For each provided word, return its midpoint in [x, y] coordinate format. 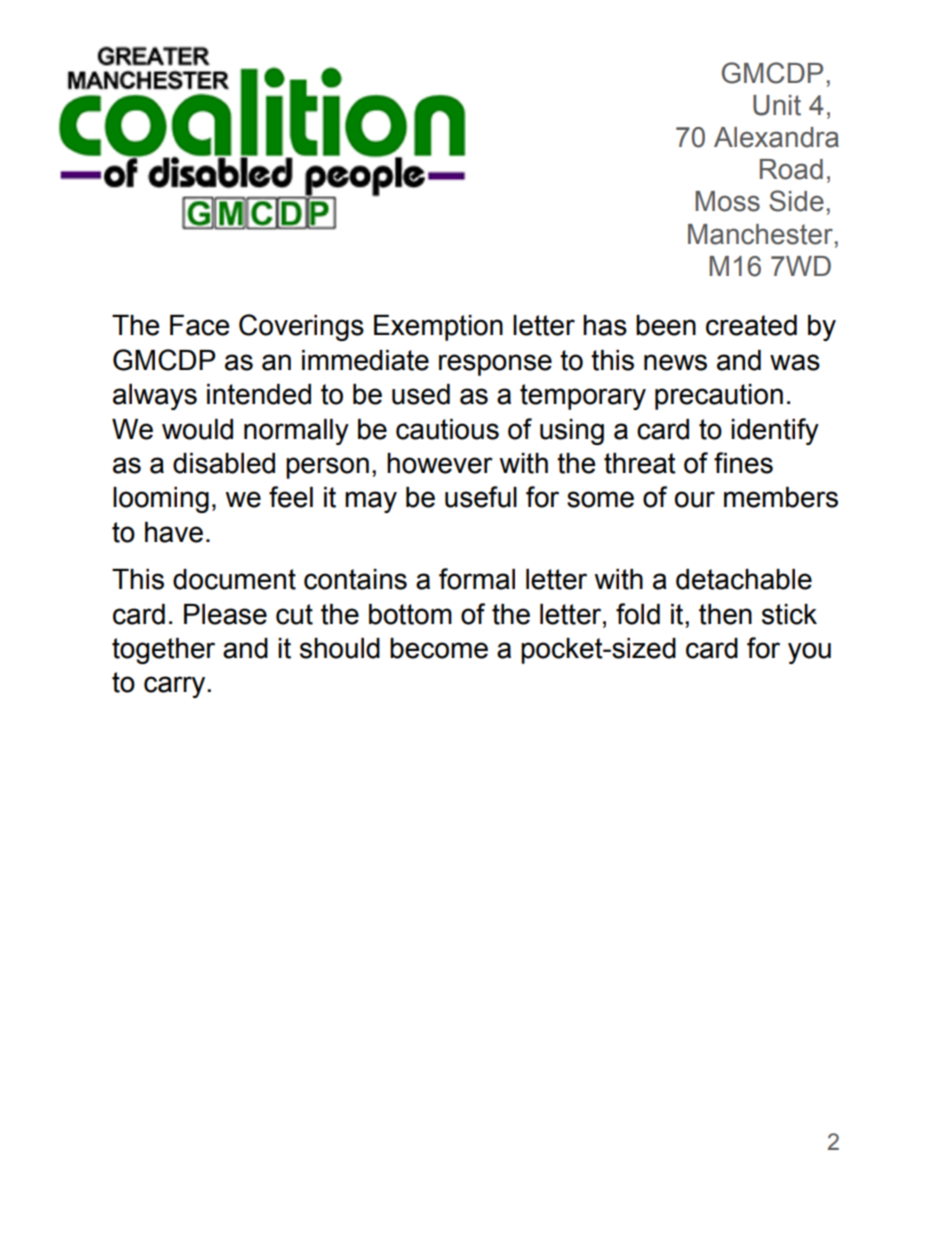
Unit [777, 105]
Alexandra [776, 137]
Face [199, 325]
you [809, 653]
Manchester [760, 234]
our [695, 499]
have [174, 532]
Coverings [301, 327]
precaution [719, 397]
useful [481, 497]
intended [259, 394]
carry [176, 687]
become [439, 648]
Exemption [438, 328]
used [421, 394]
